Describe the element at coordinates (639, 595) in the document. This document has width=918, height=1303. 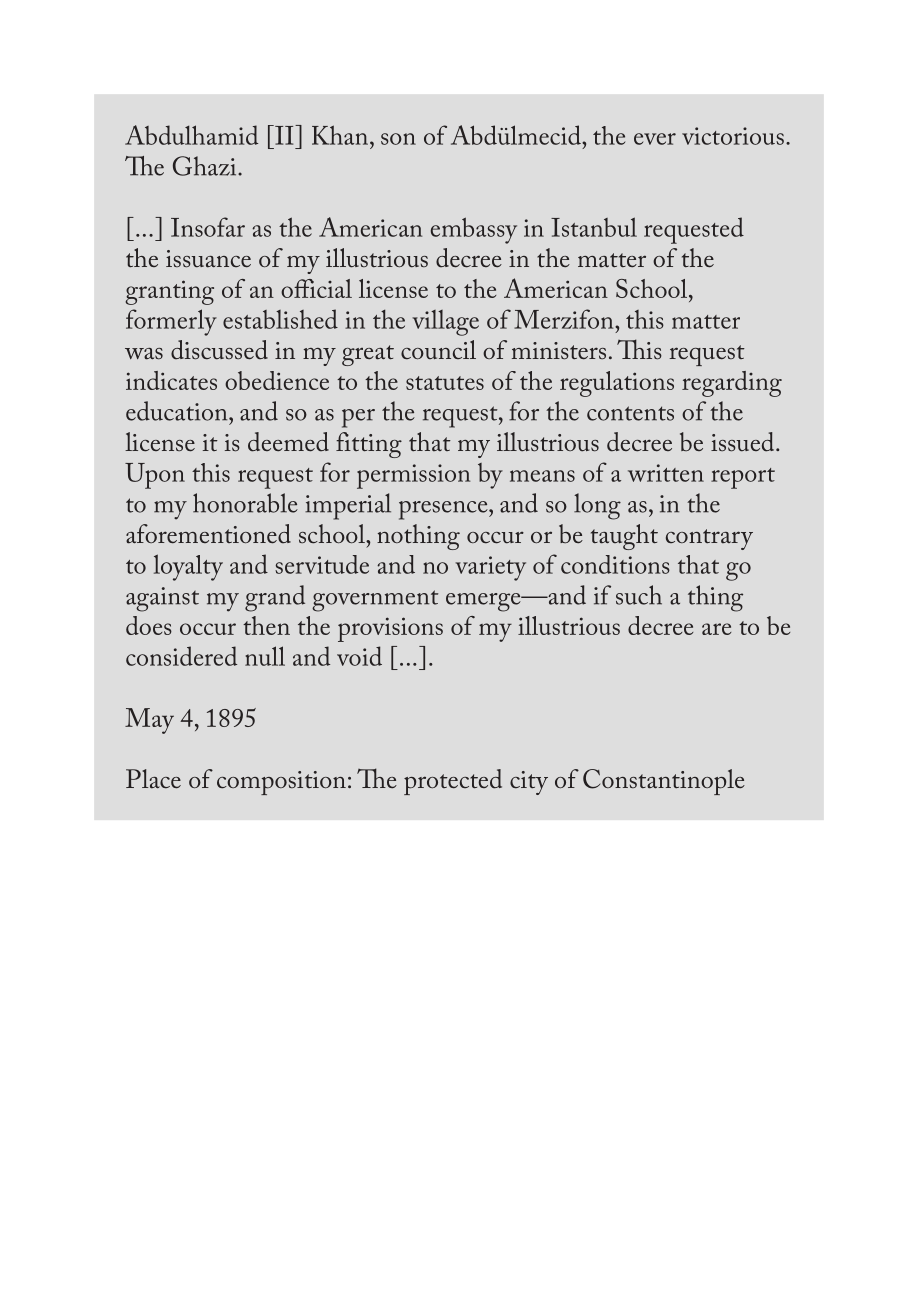
I see `such` at that location.
